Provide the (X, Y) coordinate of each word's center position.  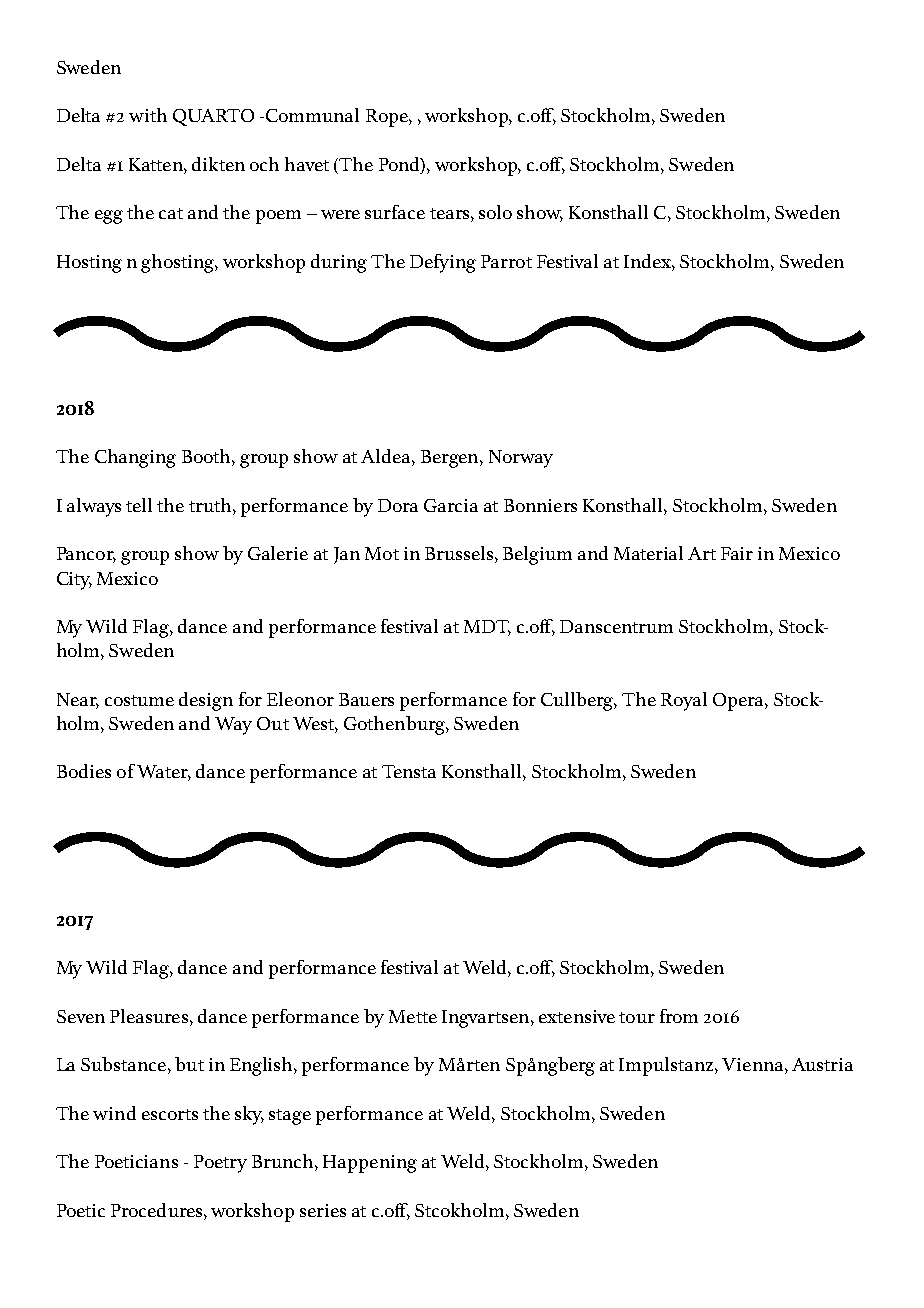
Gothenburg (395, 725)
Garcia (451, 505)
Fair (737, 553)
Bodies (84, 771)
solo (495, 212)
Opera (739, 702)
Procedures (158, 1210)
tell (139, 505)
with (148, 115)
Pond (400, 164)
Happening (370, 1164)
